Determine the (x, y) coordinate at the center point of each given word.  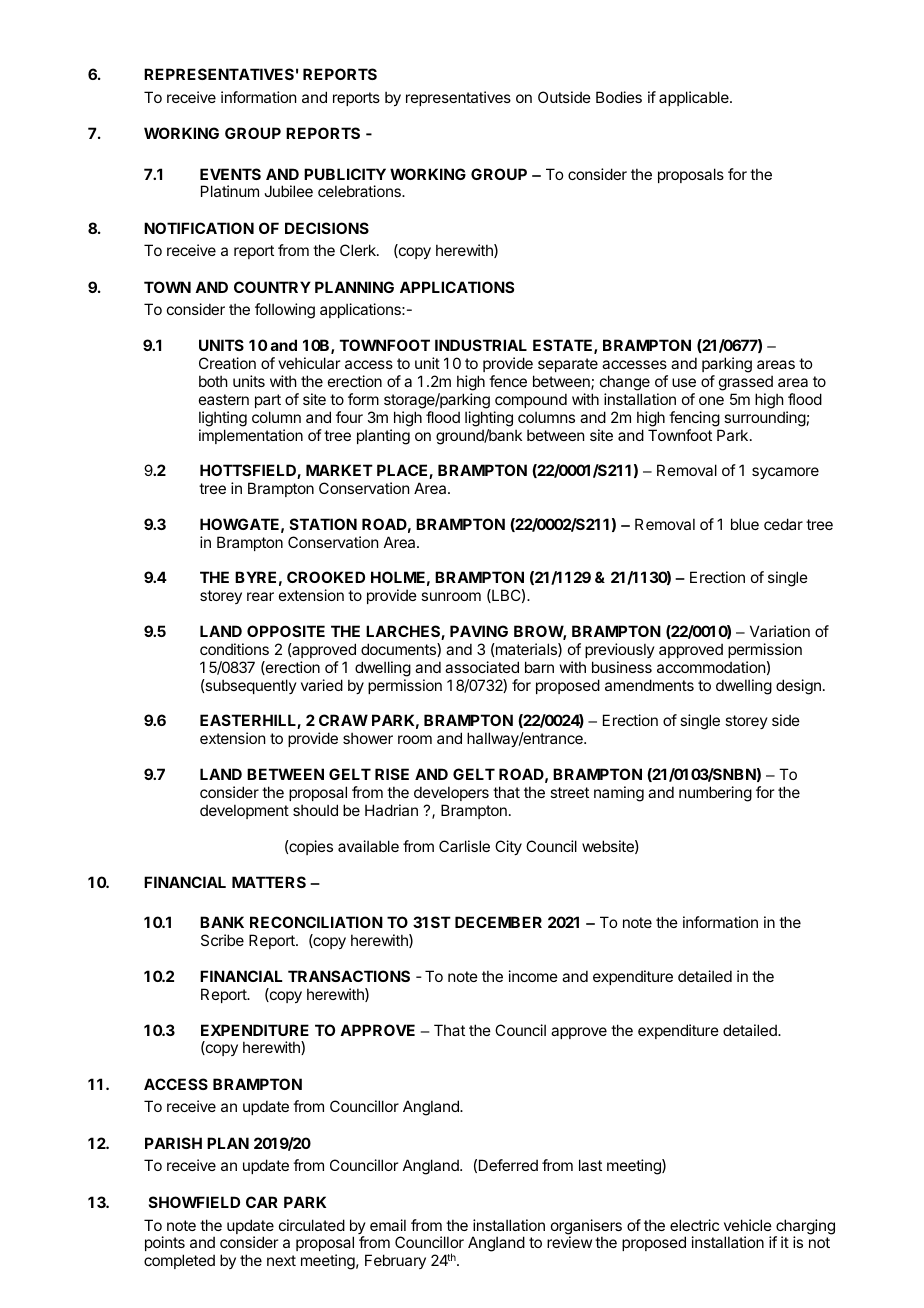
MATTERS (269, 882)
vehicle (748, 1225)
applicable (695, 98)
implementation (251, 436)
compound (531, 400)
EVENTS (230, 174)
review (569, 1242)
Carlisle (464, 846)
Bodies (619, 97)
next (281, 1260)
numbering (715, 794)
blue (745, 524)
